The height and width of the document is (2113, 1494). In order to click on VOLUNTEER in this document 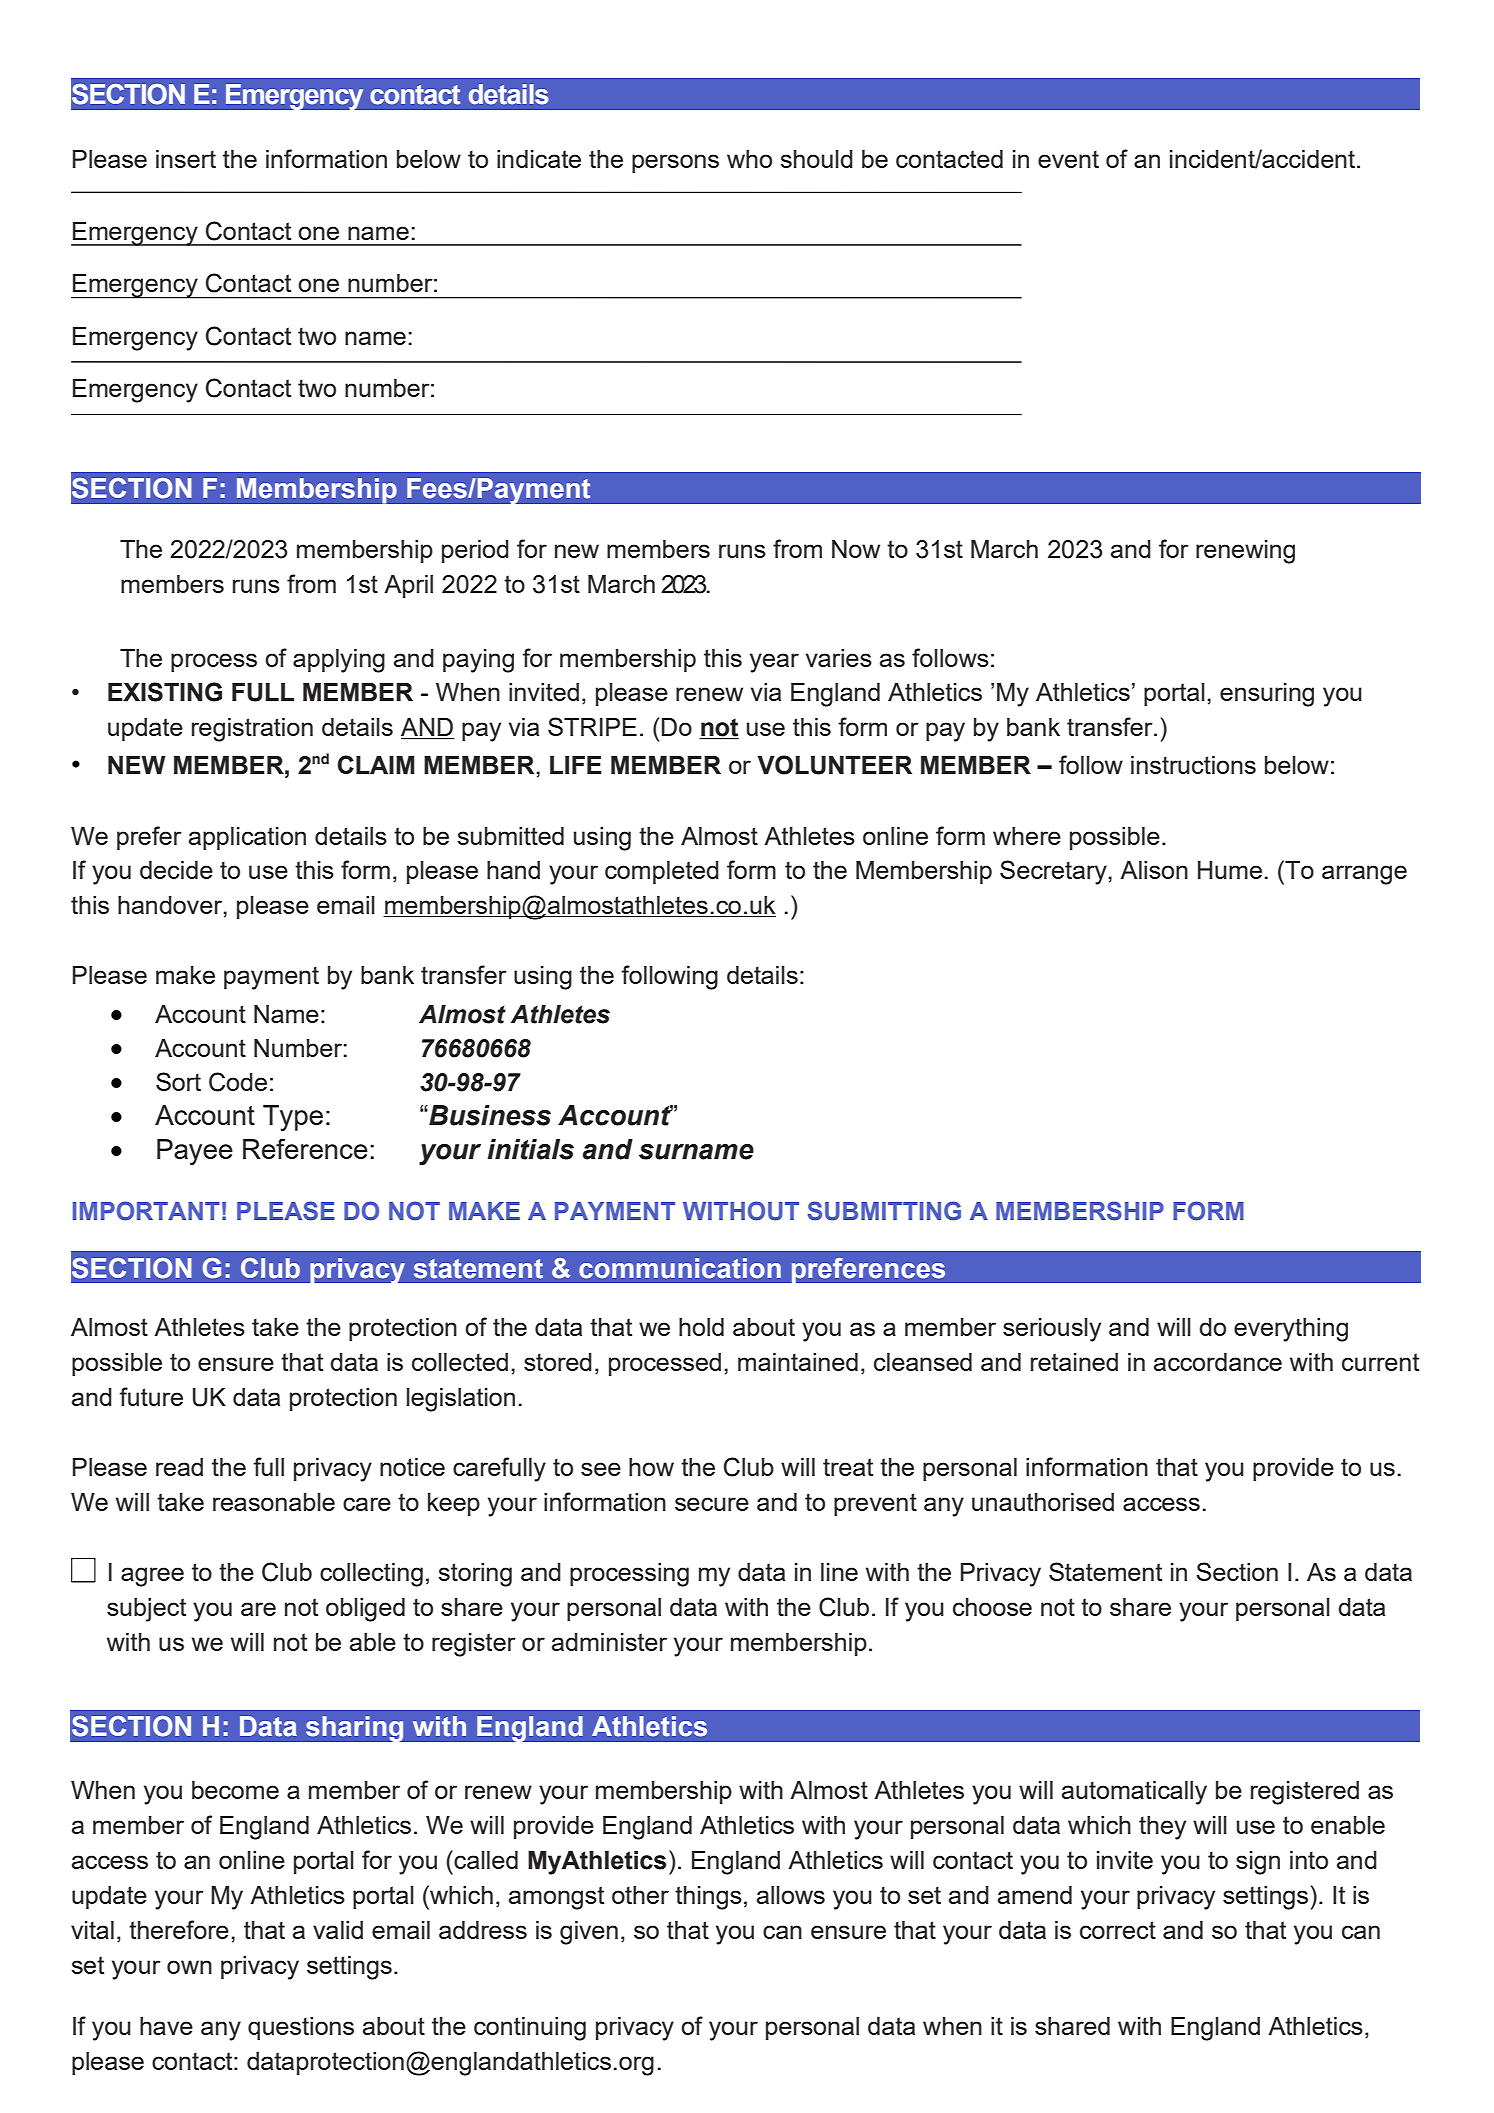, I will do `click(834, 765)`.
